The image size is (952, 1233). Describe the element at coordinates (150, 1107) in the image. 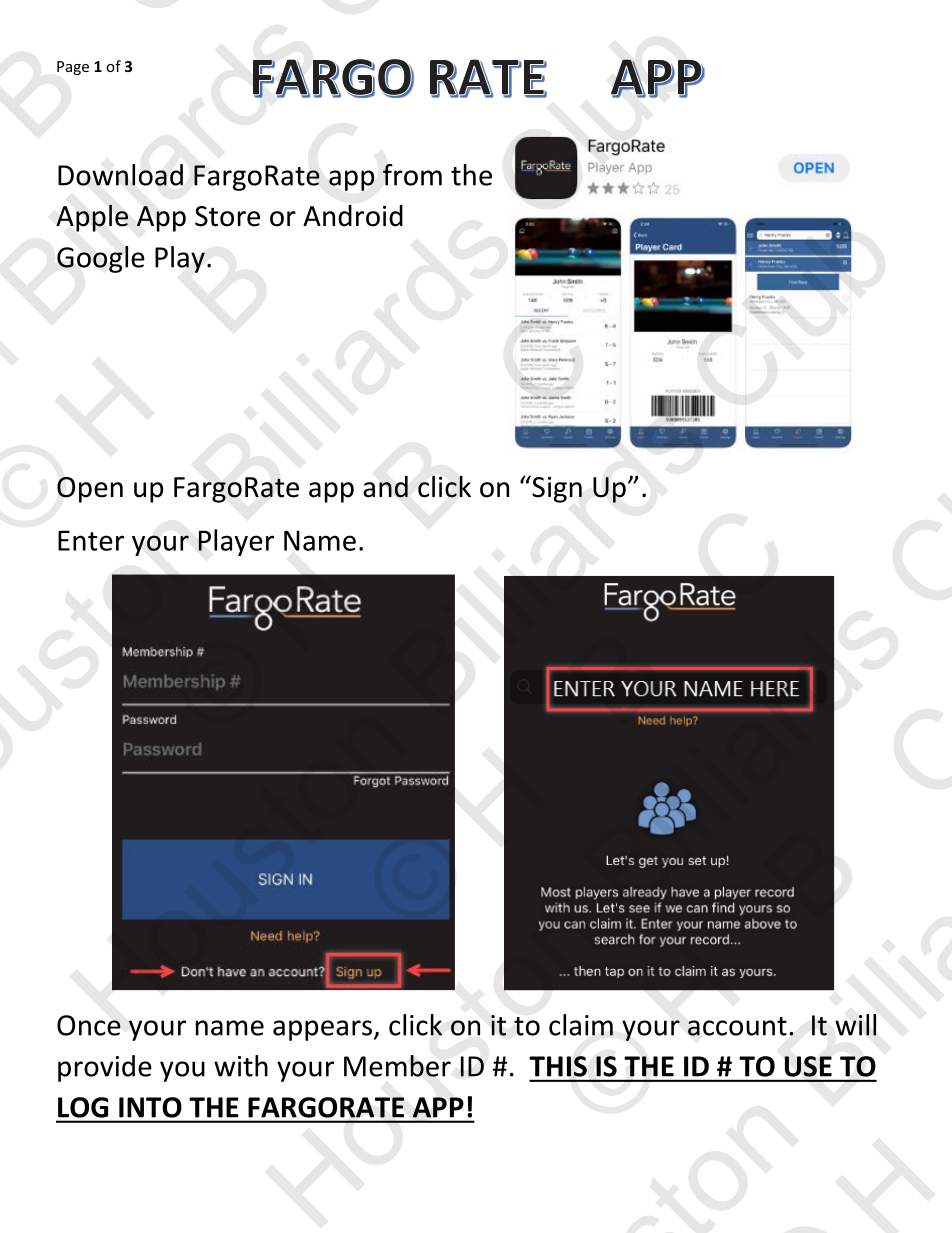

I see `INTO` at that location.
